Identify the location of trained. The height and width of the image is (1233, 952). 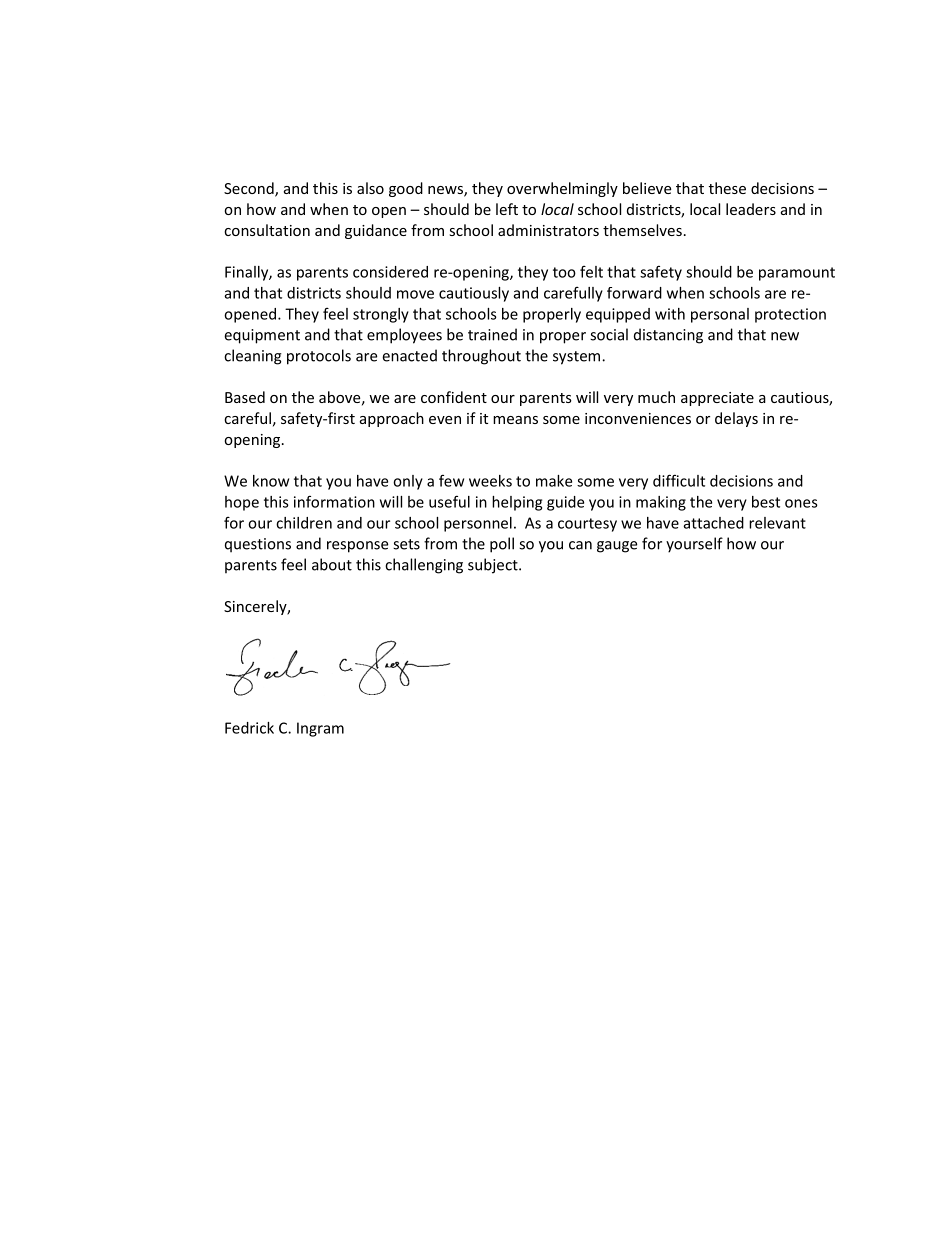
(492, 334).
